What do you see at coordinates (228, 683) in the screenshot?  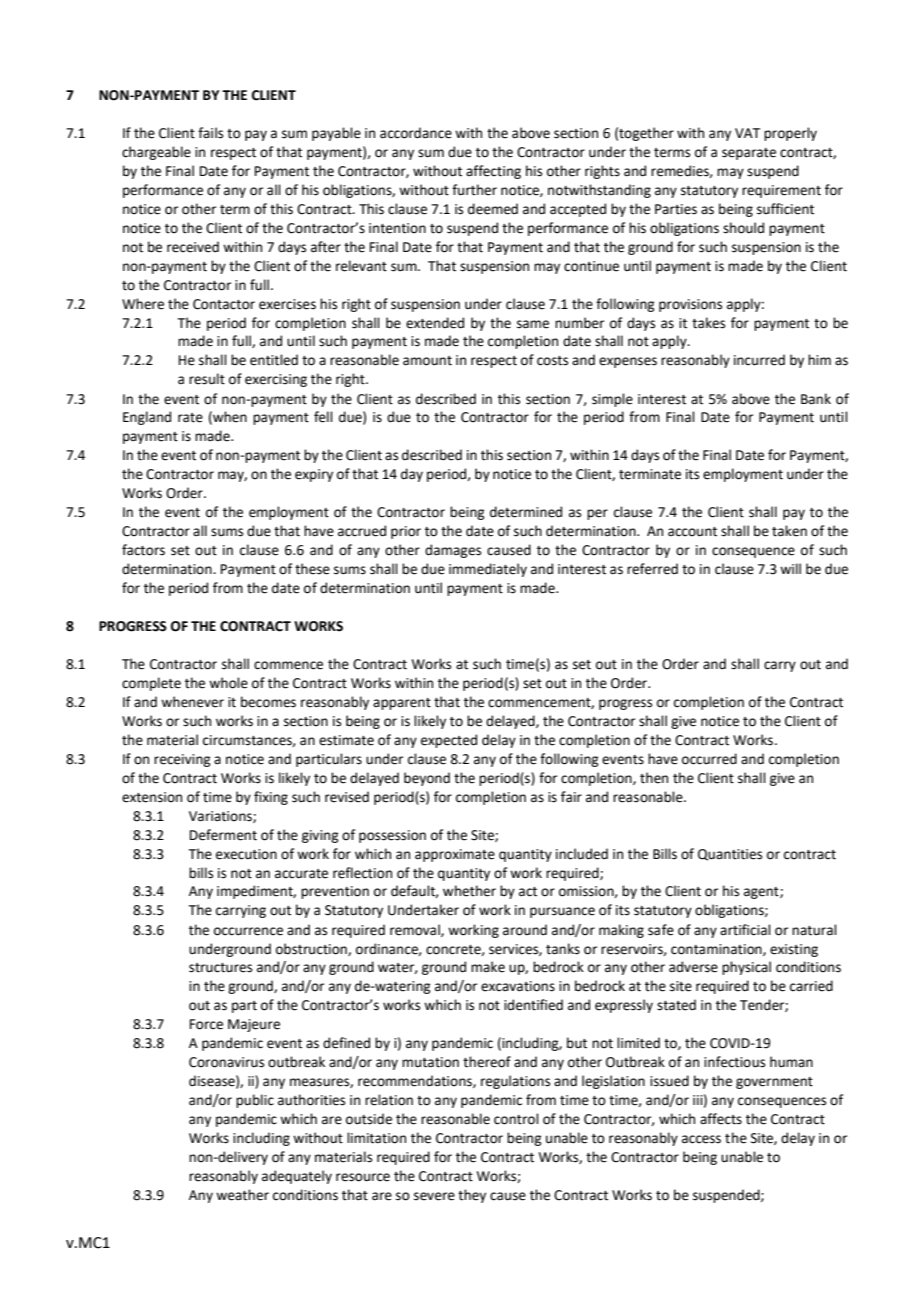 I see `whole` at bounding box center [228, 683].
